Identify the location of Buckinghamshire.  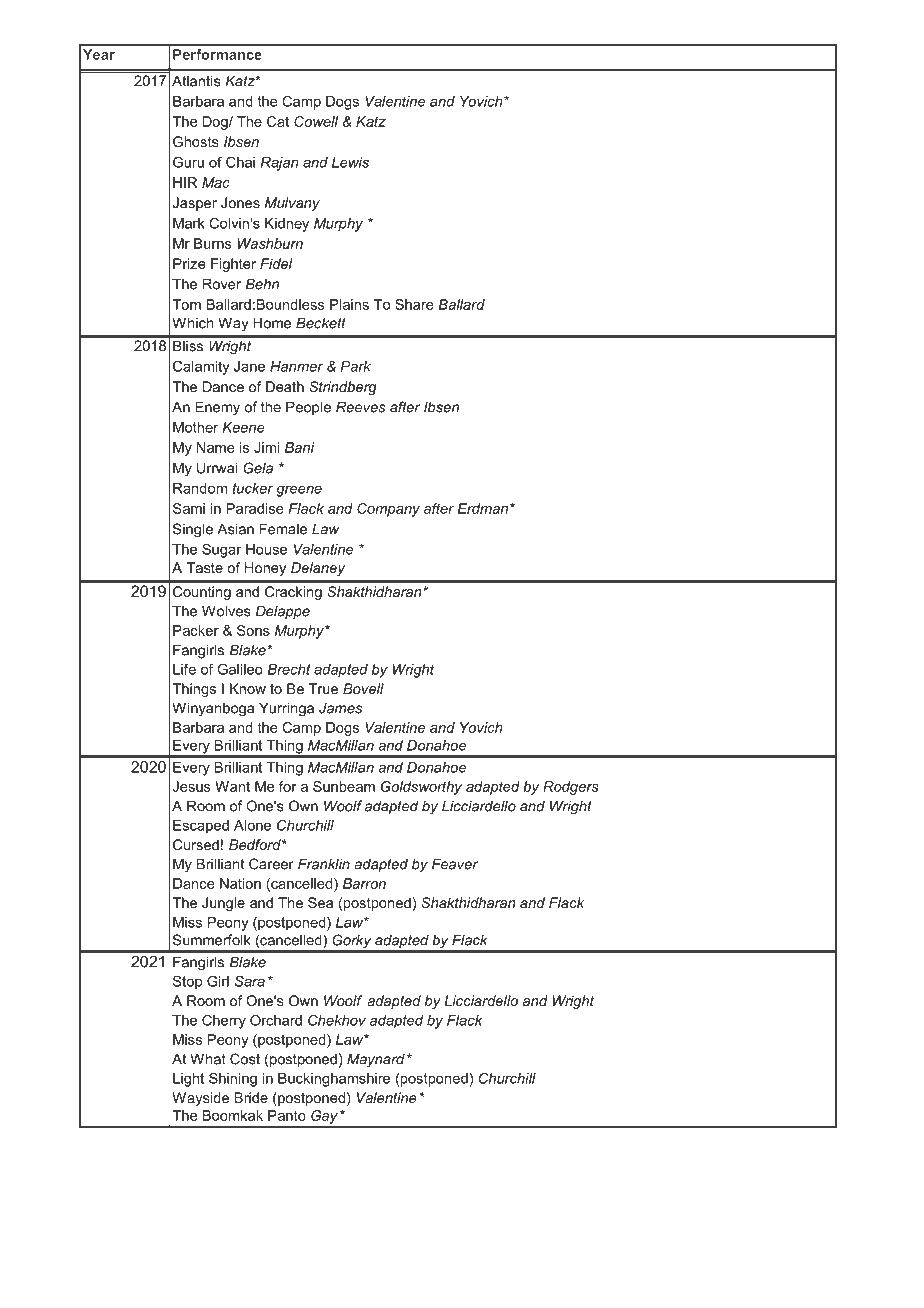
(334, 1080).
